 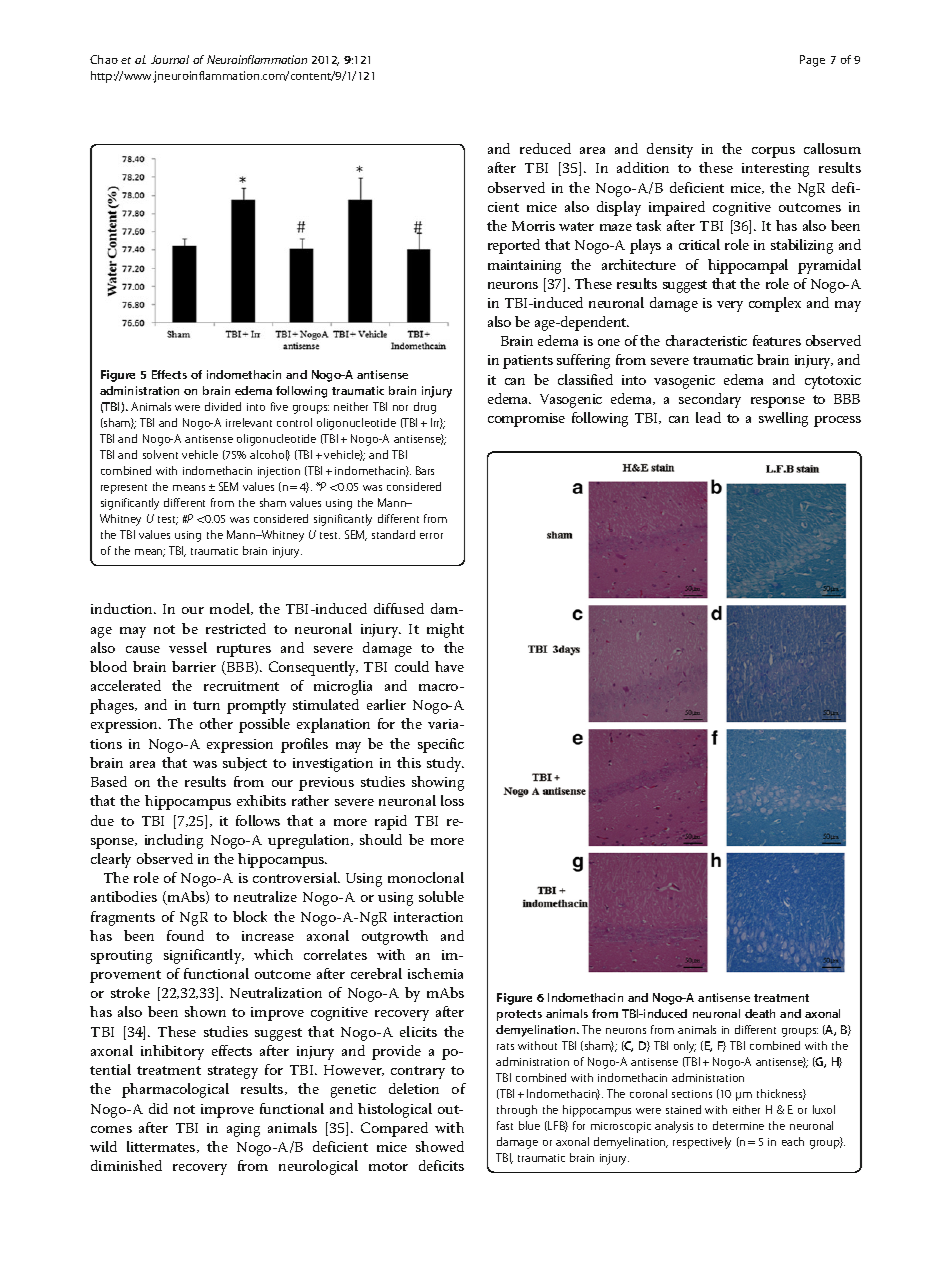 What do you see at coordinates (760, 1013) in the image?
I see `death` at bounding box center [760, 1013].
